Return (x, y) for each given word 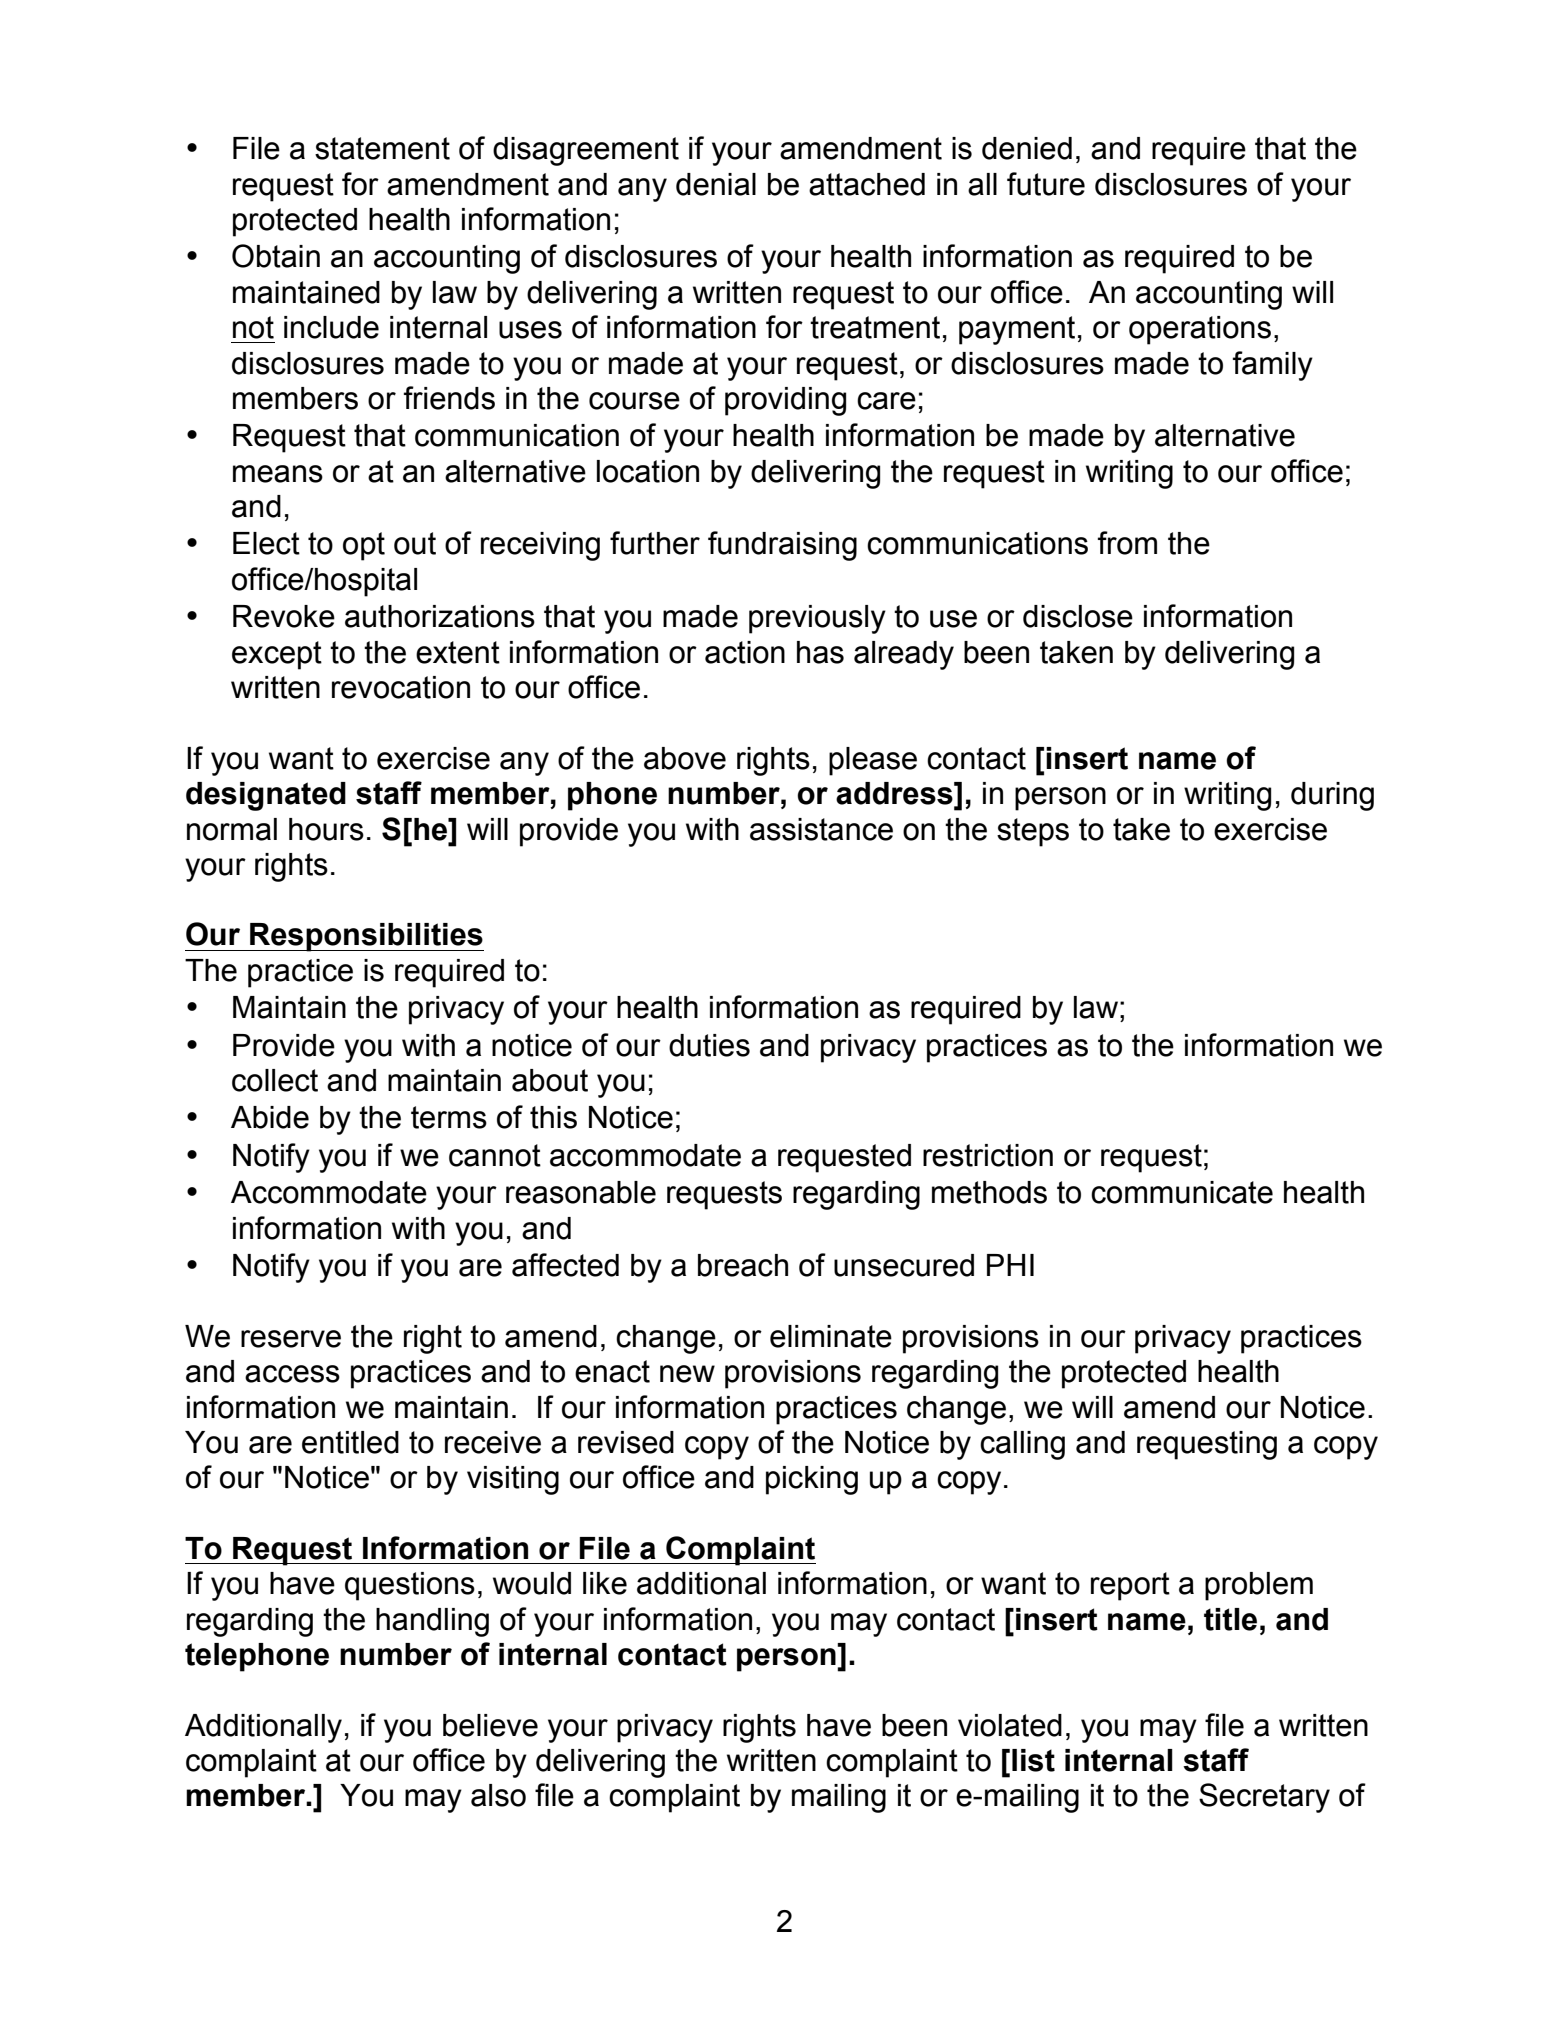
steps (1033, 832)
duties (709, 1045)
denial (716, 184)
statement (382, 148)
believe (490, 1725)
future (1046, 184)
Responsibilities (366, 937)
